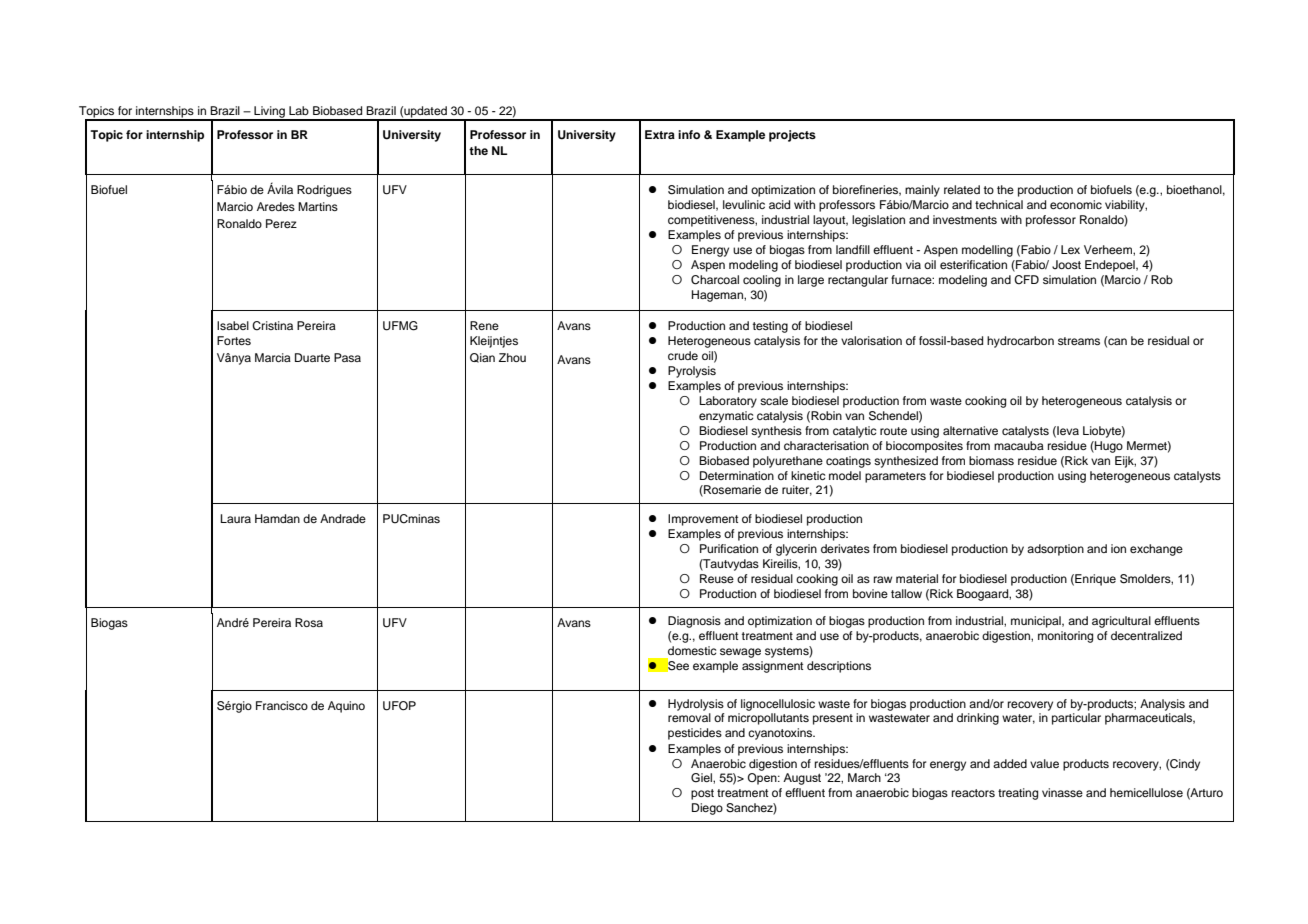 This image has height=924, width=1308. Describe the element at coordinates (715, 280) in the image. I see `Charcoal` at that location.
